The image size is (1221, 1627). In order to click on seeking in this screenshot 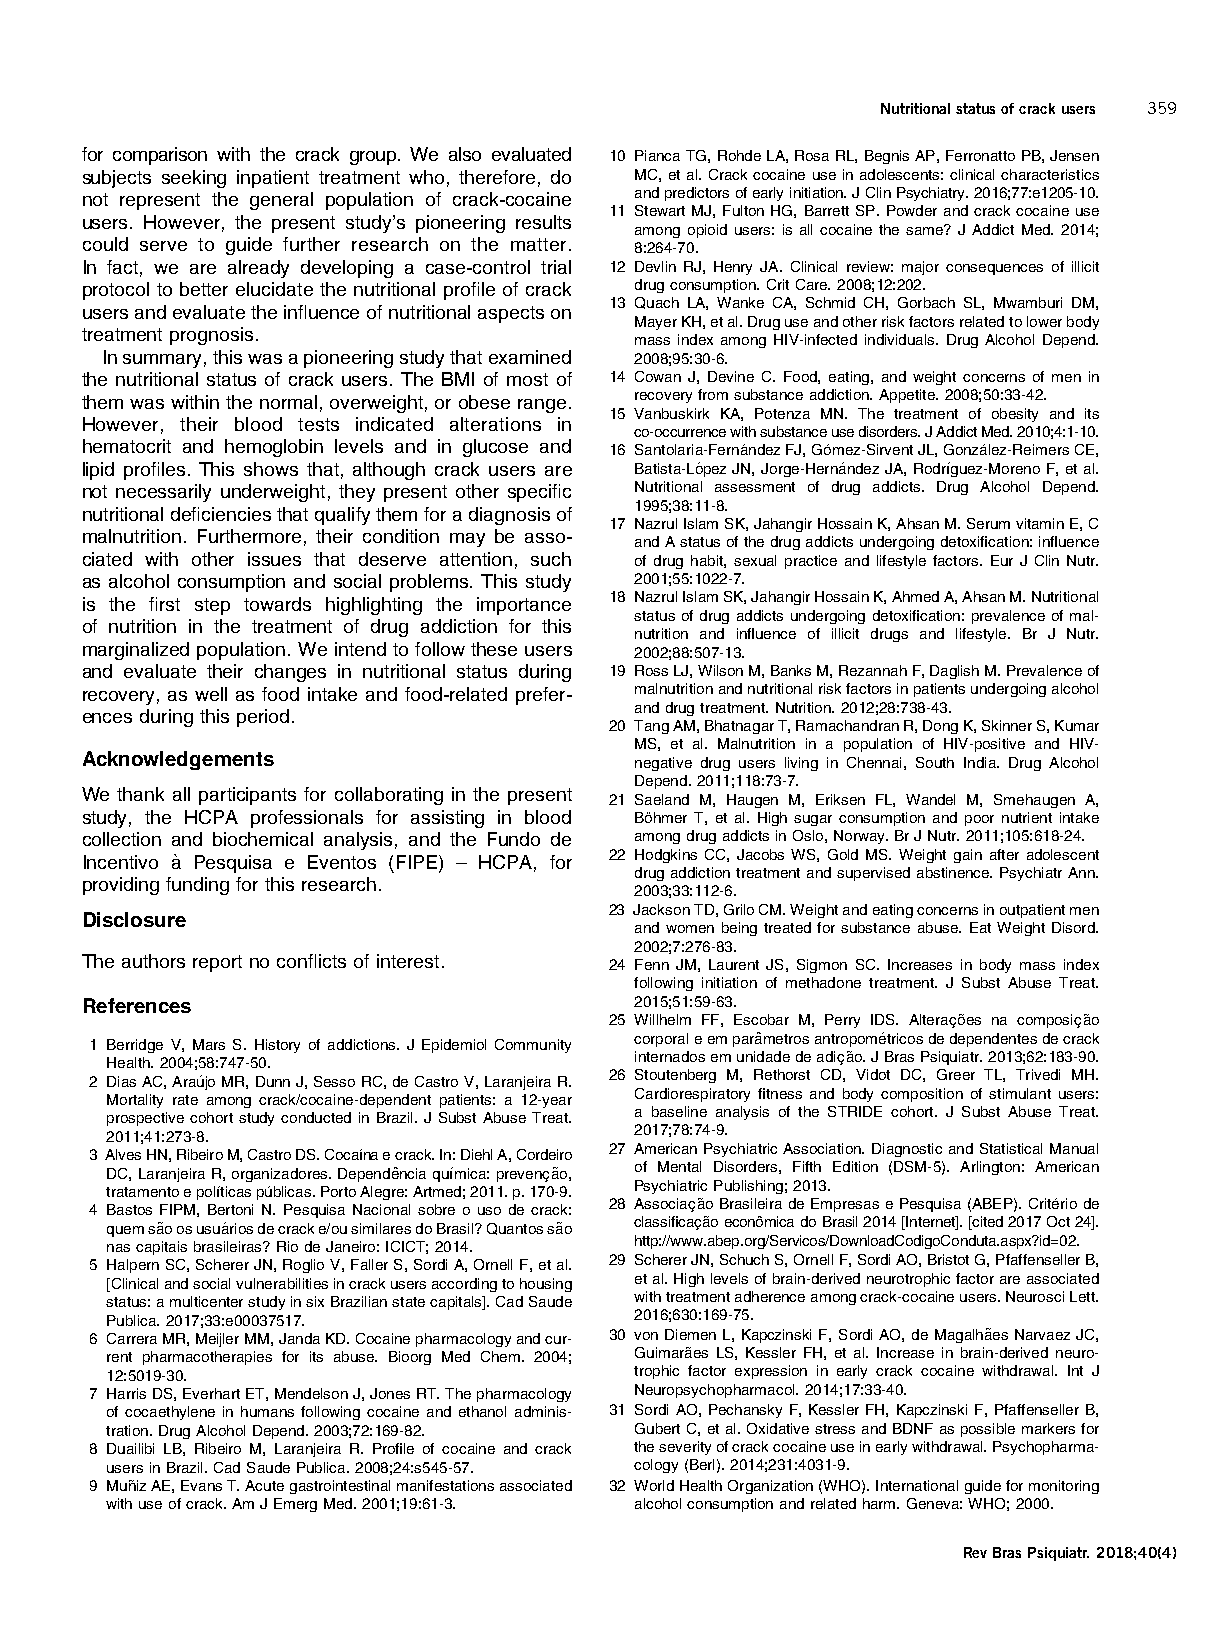, I will do `click(194, 179)`.
